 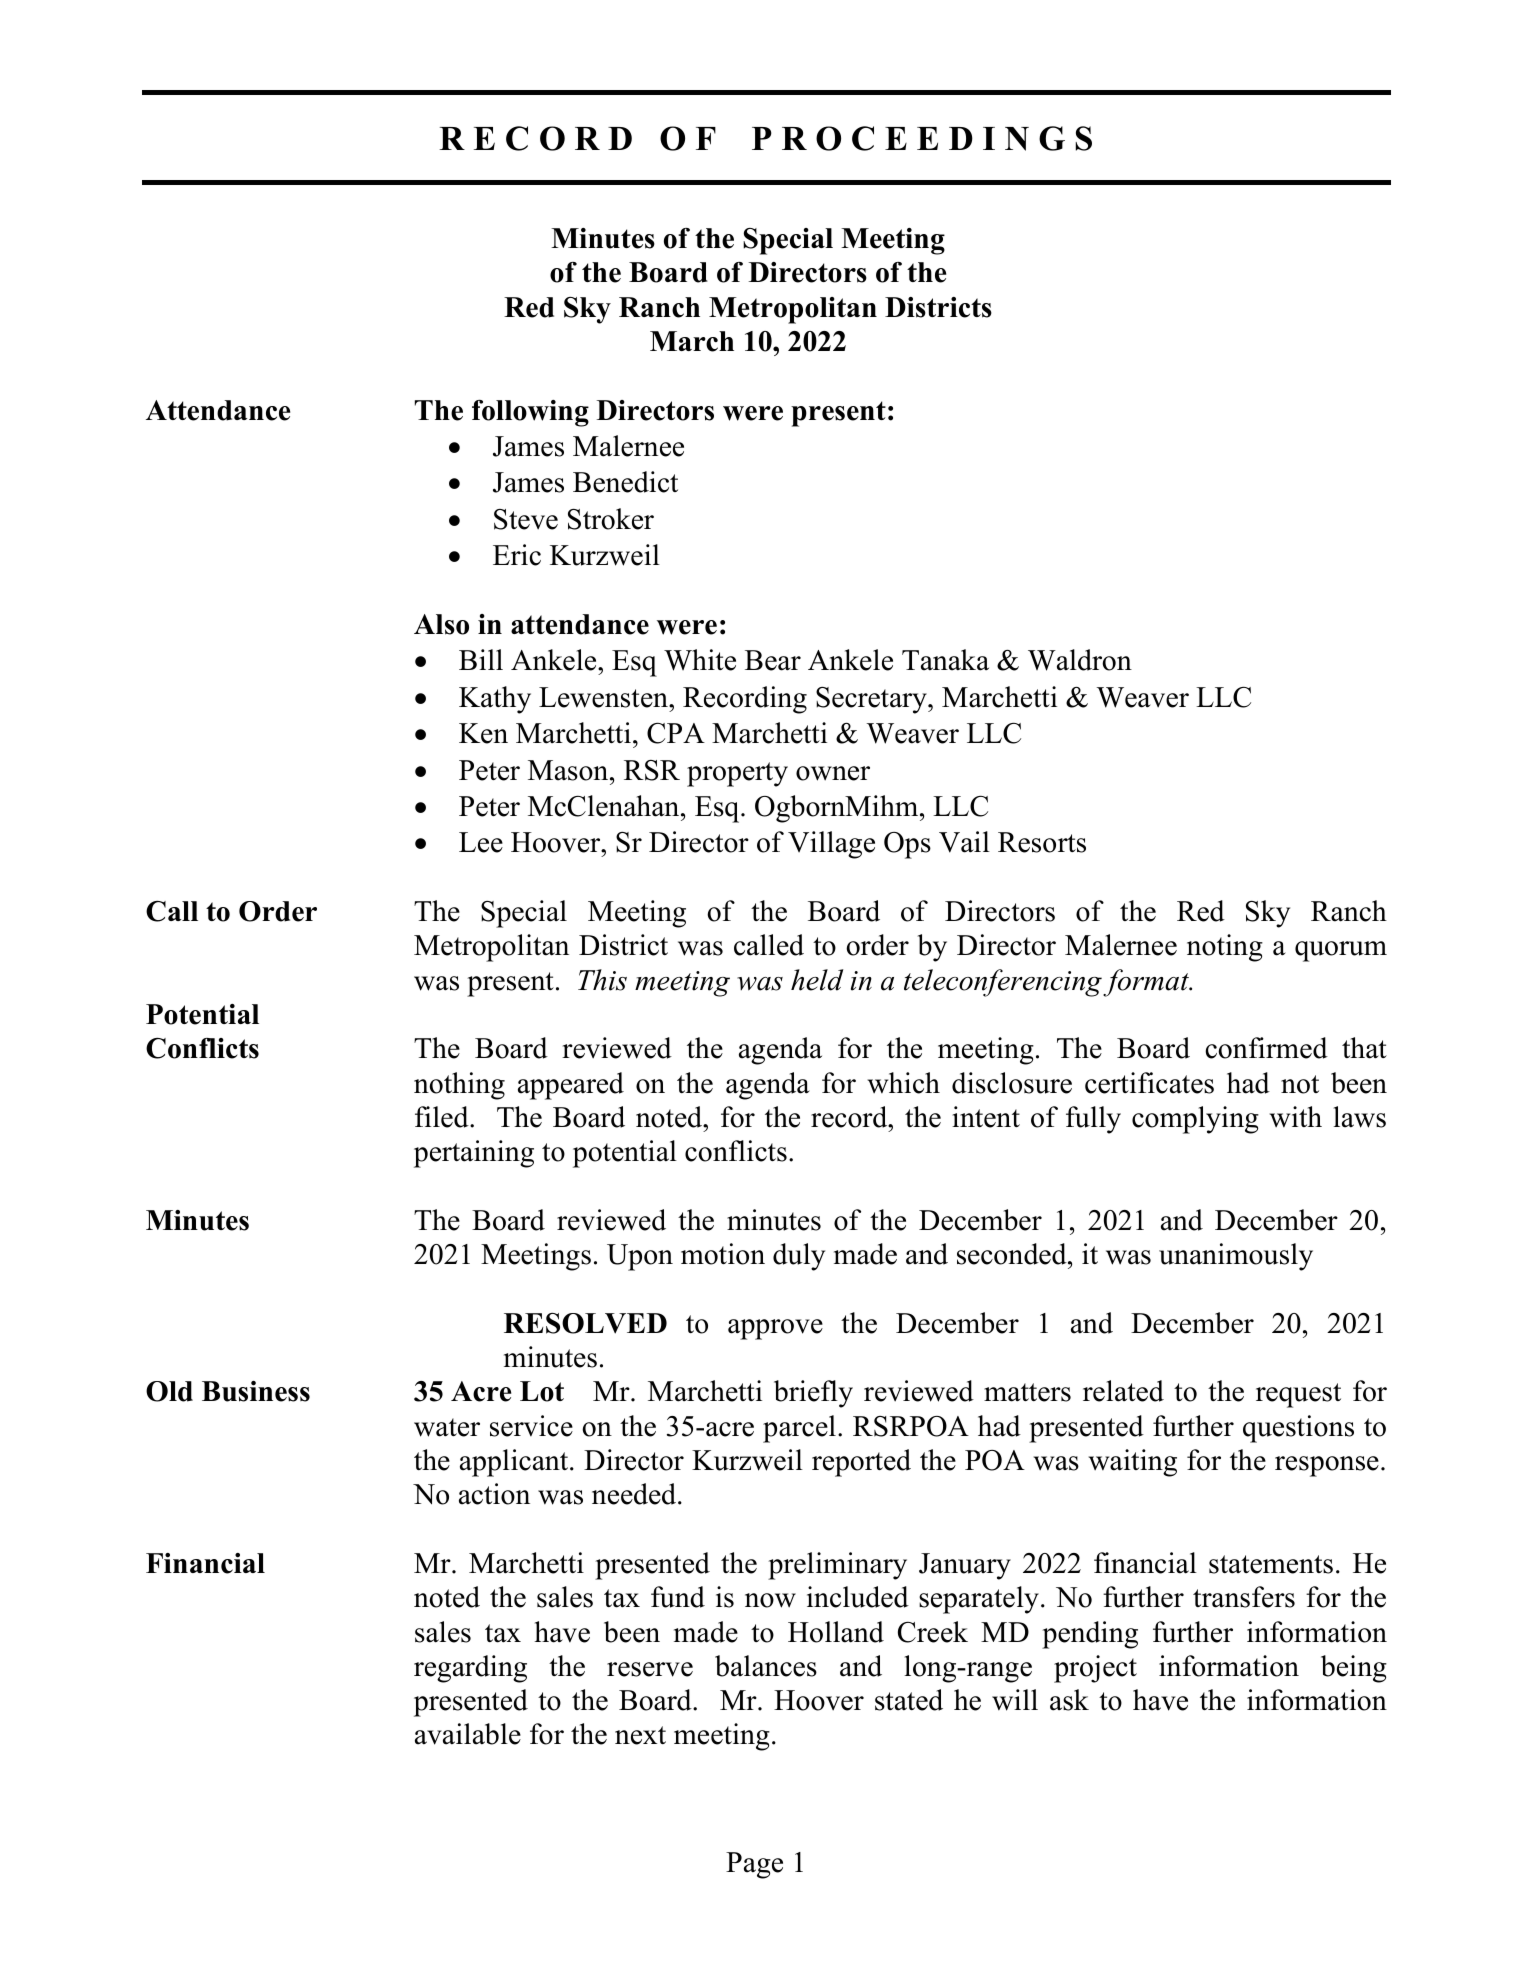 What do you see at coordinates (754, 1865) in the image?
I see `Page` at bounding box center [754, 1865].
